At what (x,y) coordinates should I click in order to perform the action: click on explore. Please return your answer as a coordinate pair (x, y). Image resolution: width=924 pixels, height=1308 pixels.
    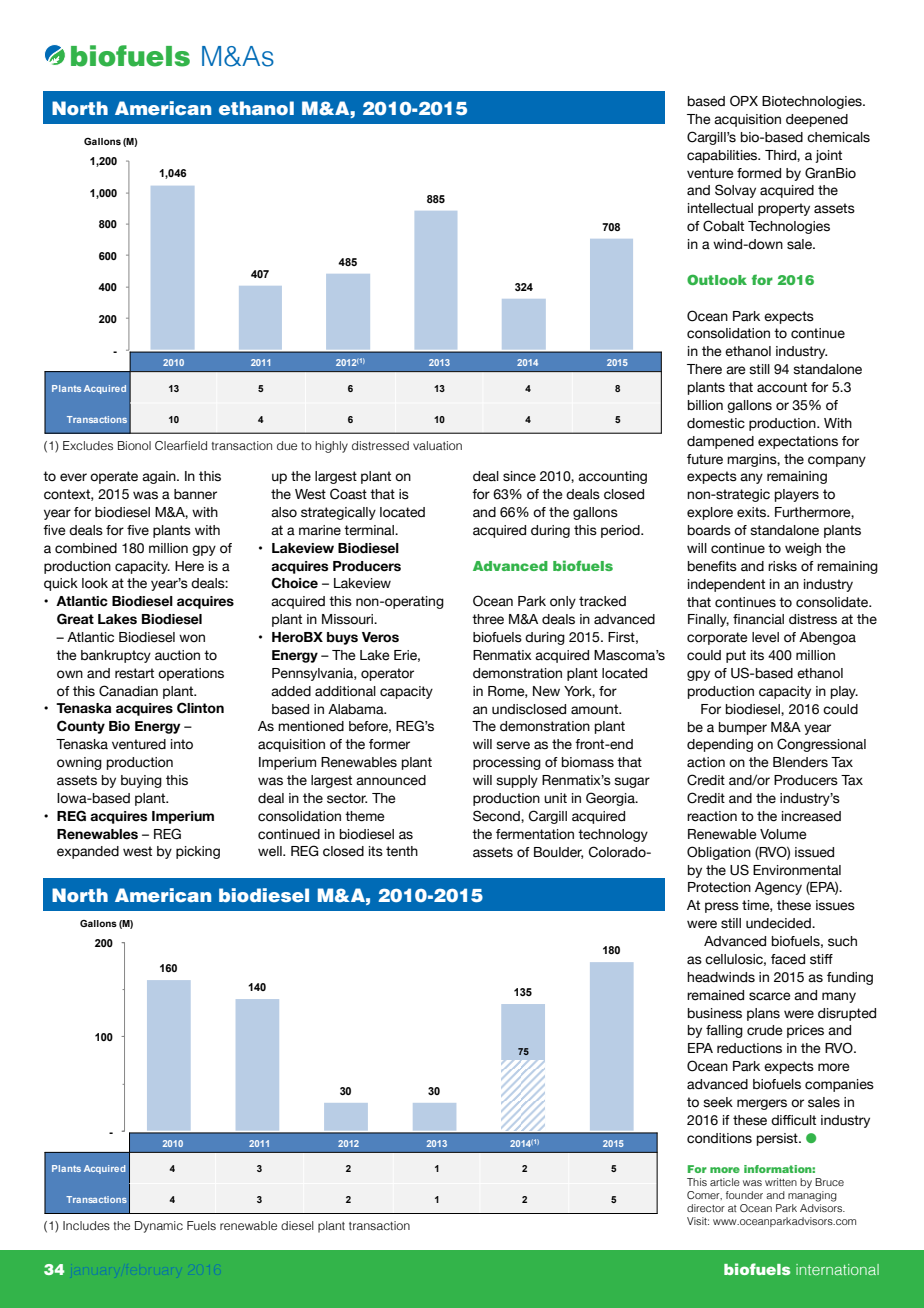
    Looking at the image, I should click on (710, 513).
